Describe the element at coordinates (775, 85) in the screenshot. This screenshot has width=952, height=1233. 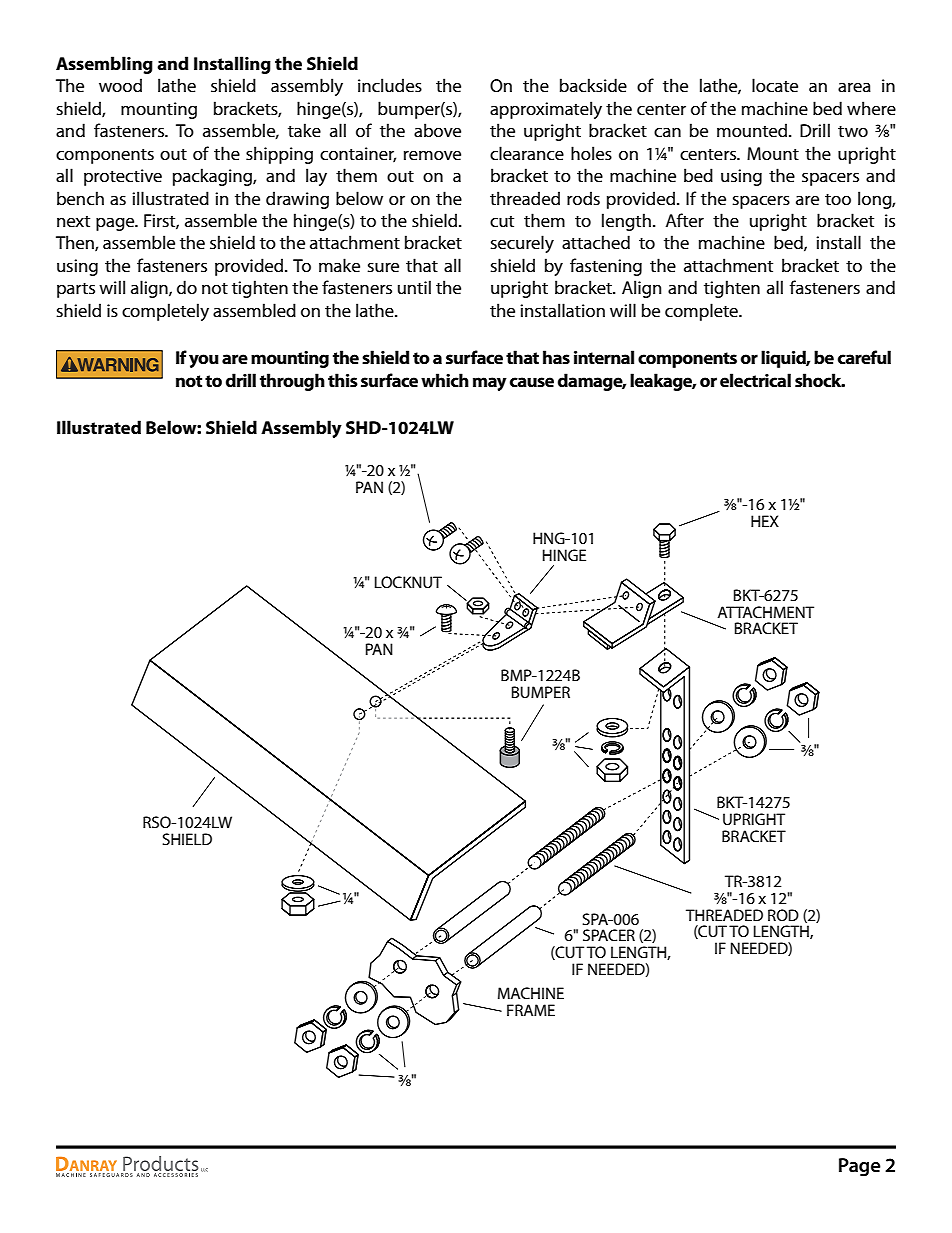
I see `locate` at that location.
